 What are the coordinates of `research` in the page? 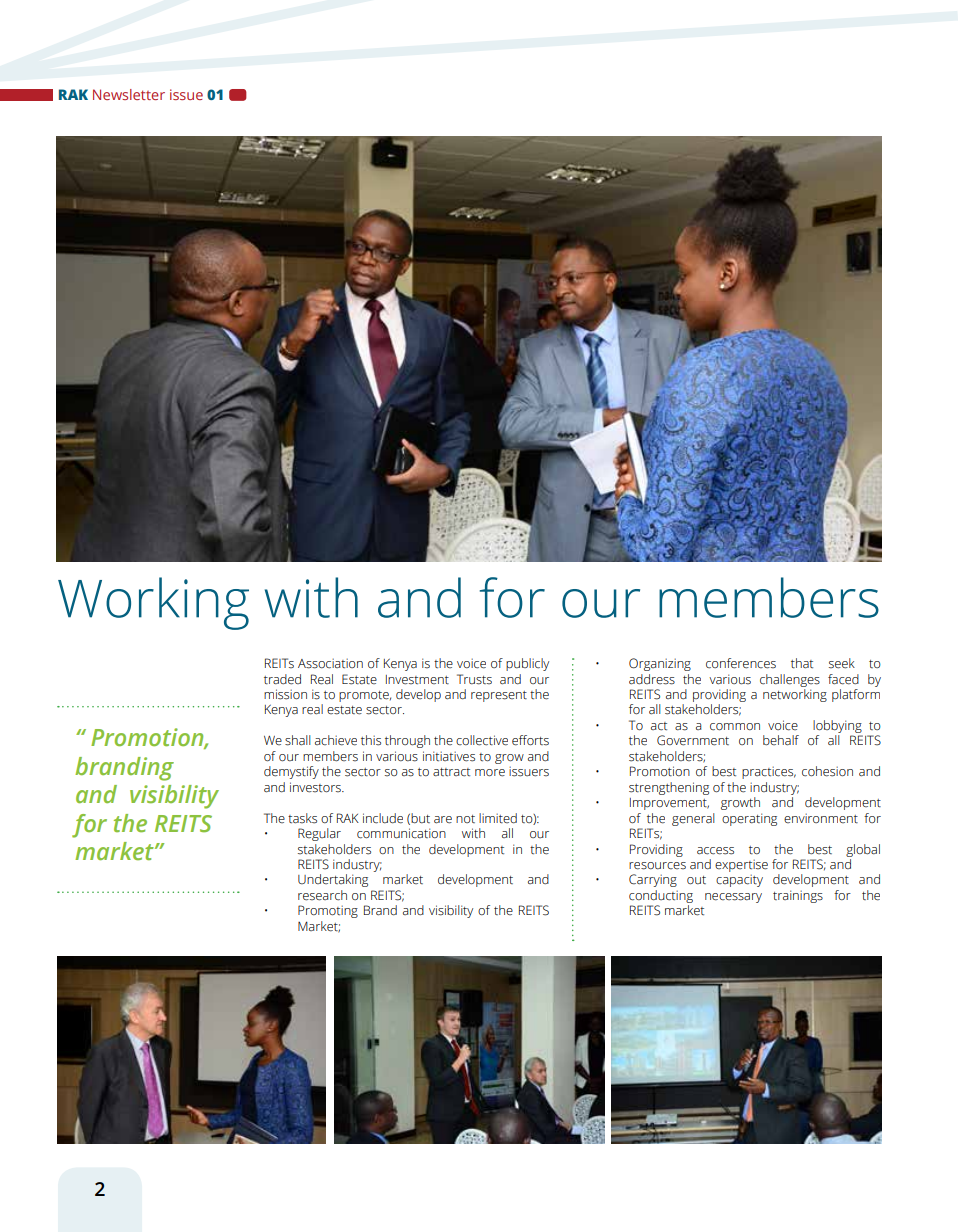 It's located at (322, 895).
